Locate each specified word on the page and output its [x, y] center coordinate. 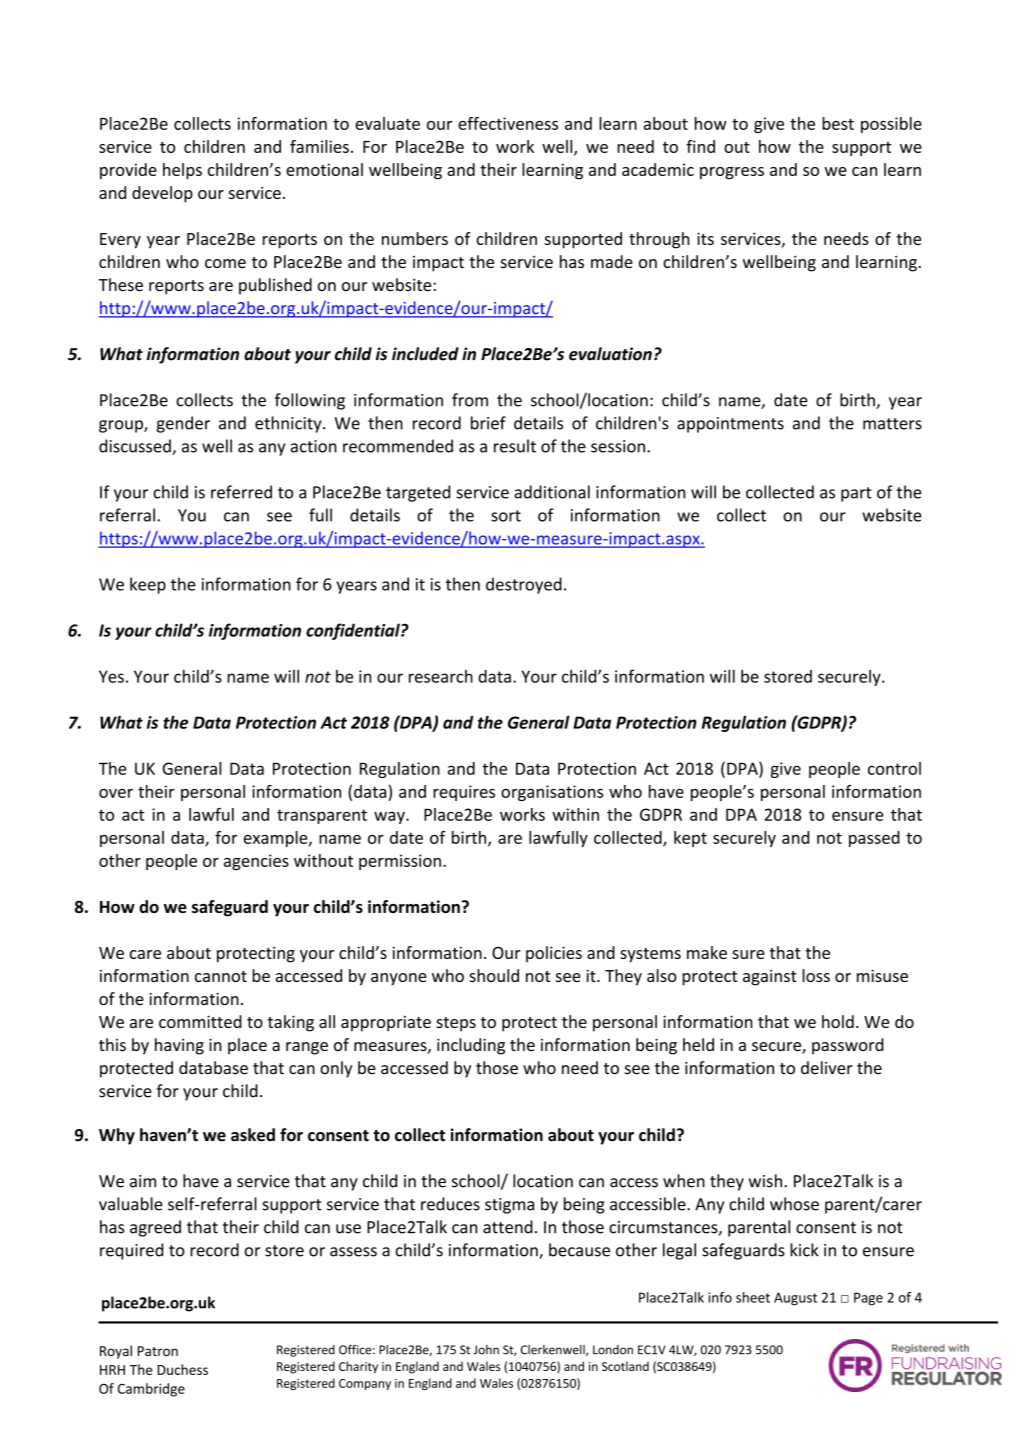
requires [464, 793]
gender [183, 424]
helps [182, 171]
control [894, 768]
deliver [827, 1068]
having [179, 1046]
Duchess [183, 1369]
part [856, 494]
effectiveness [508, 123]
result [515, 446]
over [116, 793]
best [838, 123]
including [471, 1046]
